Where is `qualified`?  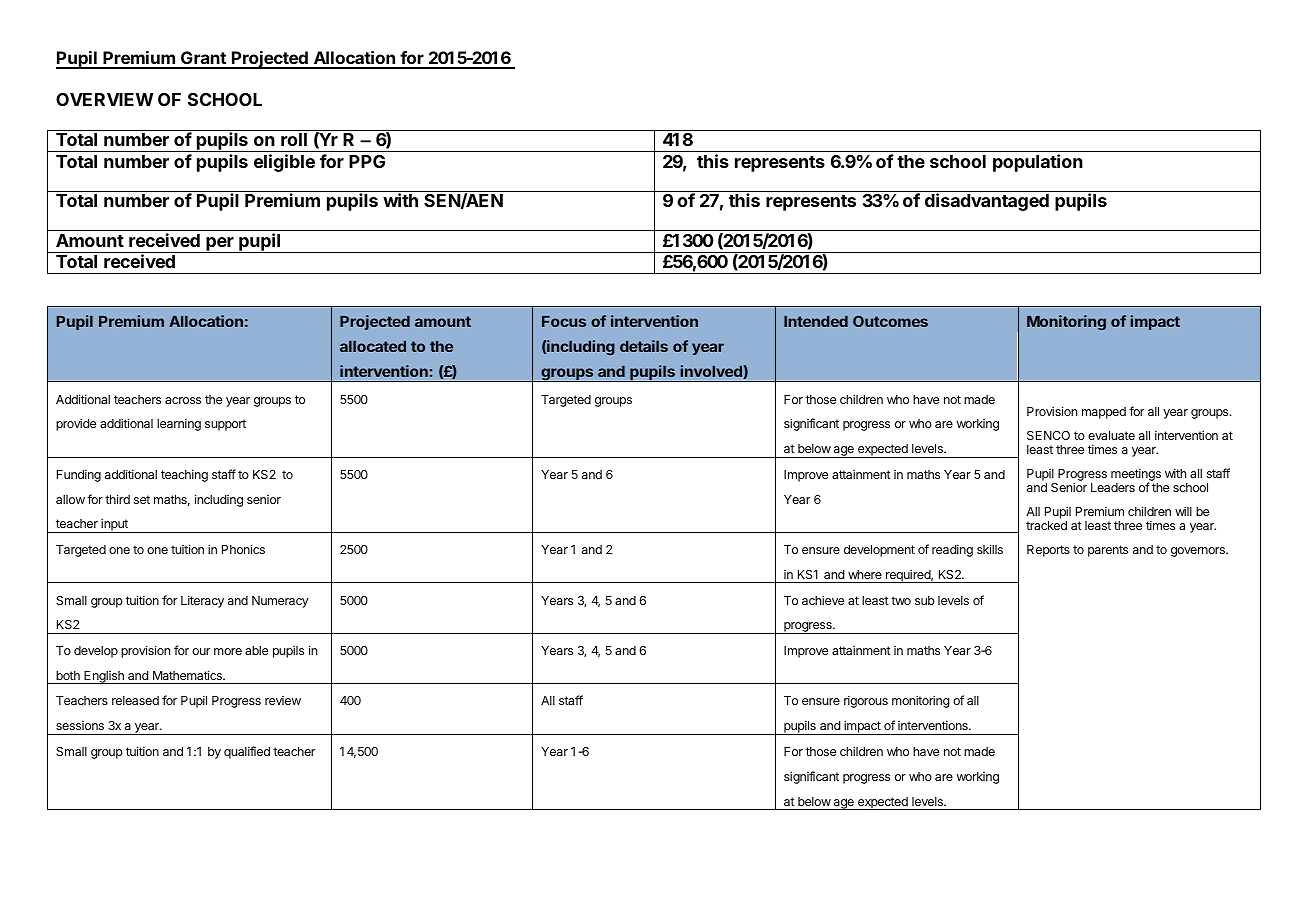 qualified is located at coordinates (247, 752).
